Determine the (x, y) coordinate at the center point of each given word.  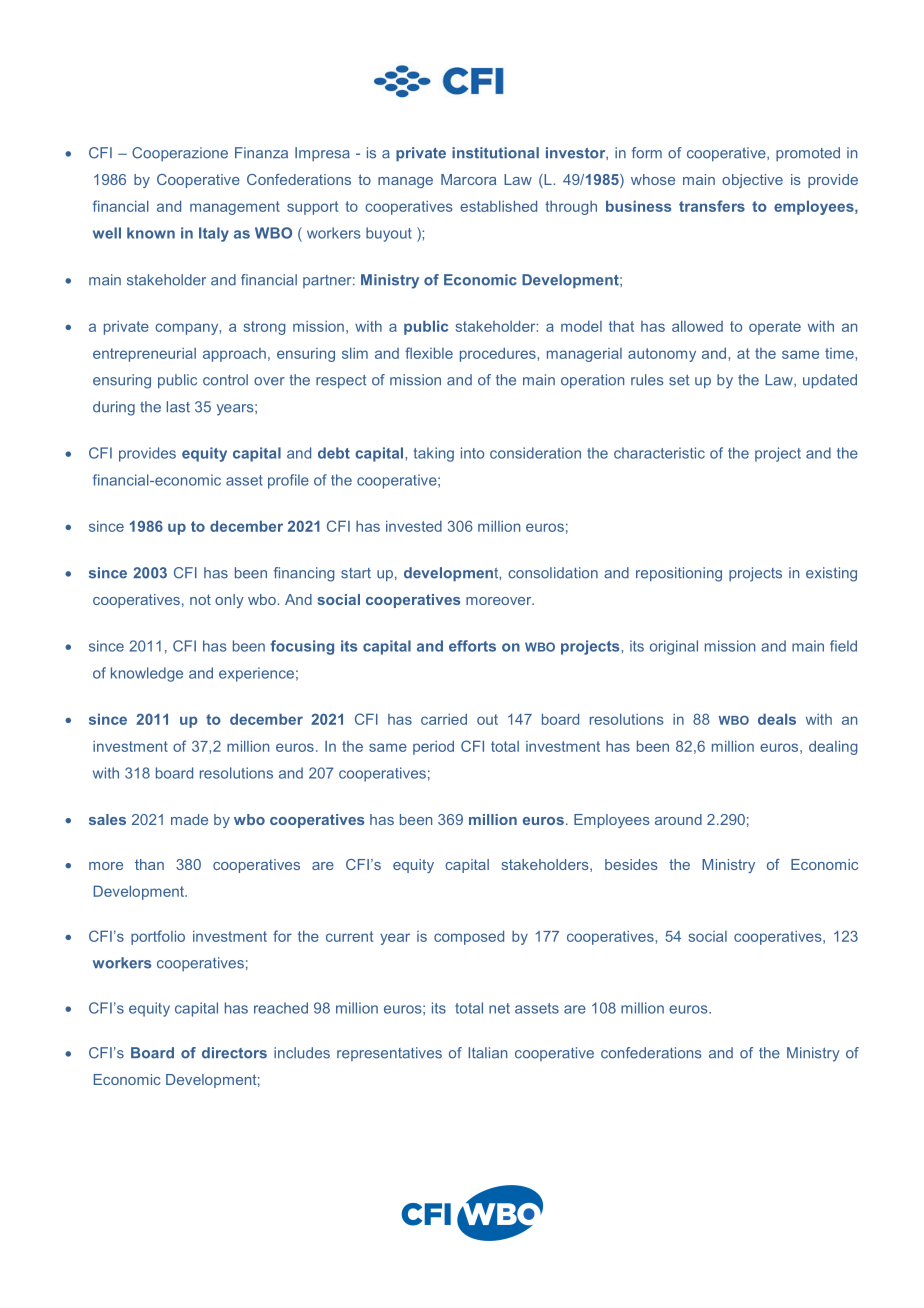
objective (752, 181)
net (499, 1008)
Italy (214, 234)
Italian (487, 1053)
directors (234, 1053)
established (498, 206)
